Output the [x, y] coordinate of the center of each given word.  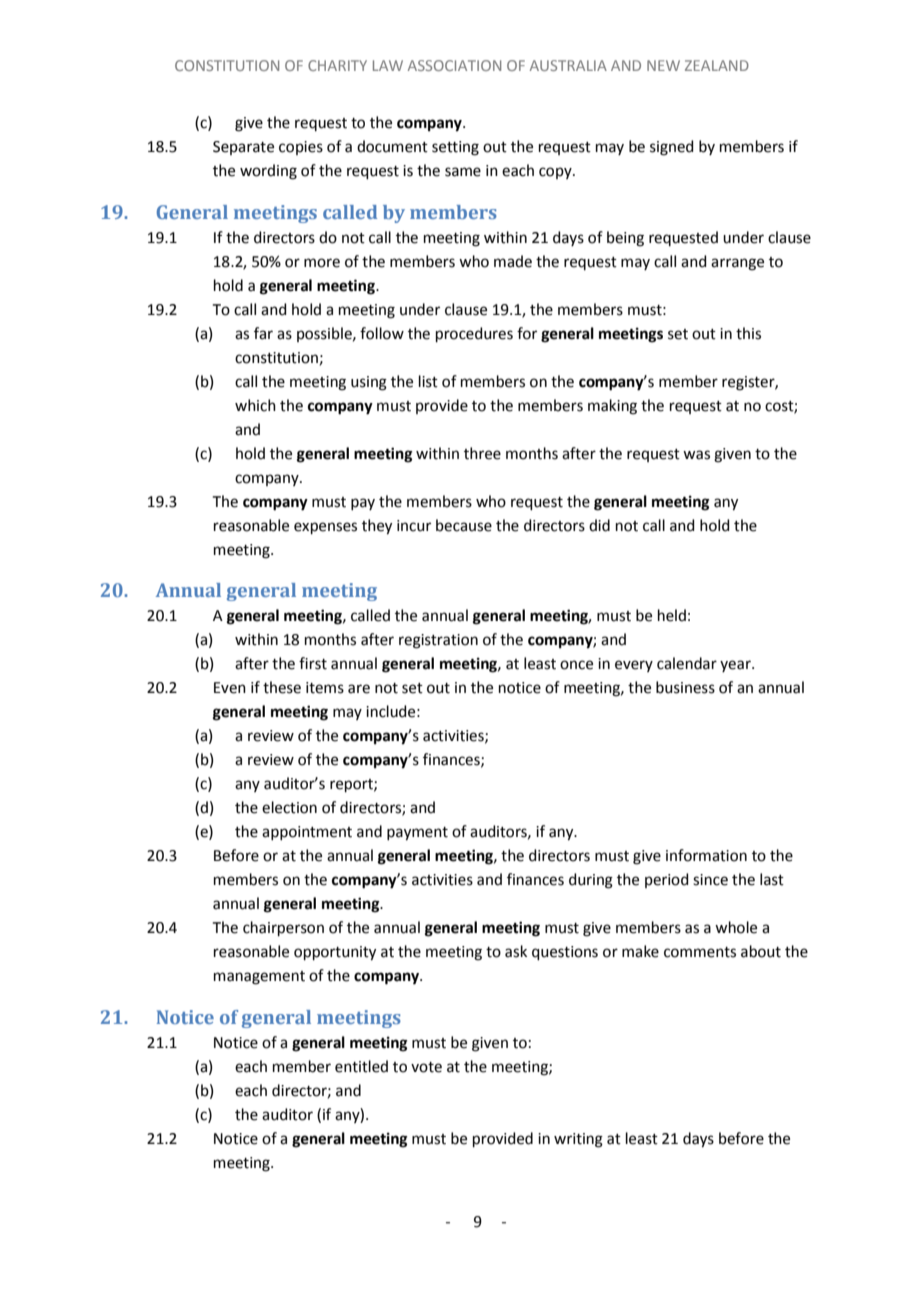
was [696, 455]
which [255, 405]
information [706, 855]
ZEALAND [717, 65]
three [482, 453]
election [289, 807]
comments [700, 952]
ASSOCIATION [454, 65]
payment [417, 834]
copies [301, 148]
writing [578, 1140]
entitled [361, 1066]
